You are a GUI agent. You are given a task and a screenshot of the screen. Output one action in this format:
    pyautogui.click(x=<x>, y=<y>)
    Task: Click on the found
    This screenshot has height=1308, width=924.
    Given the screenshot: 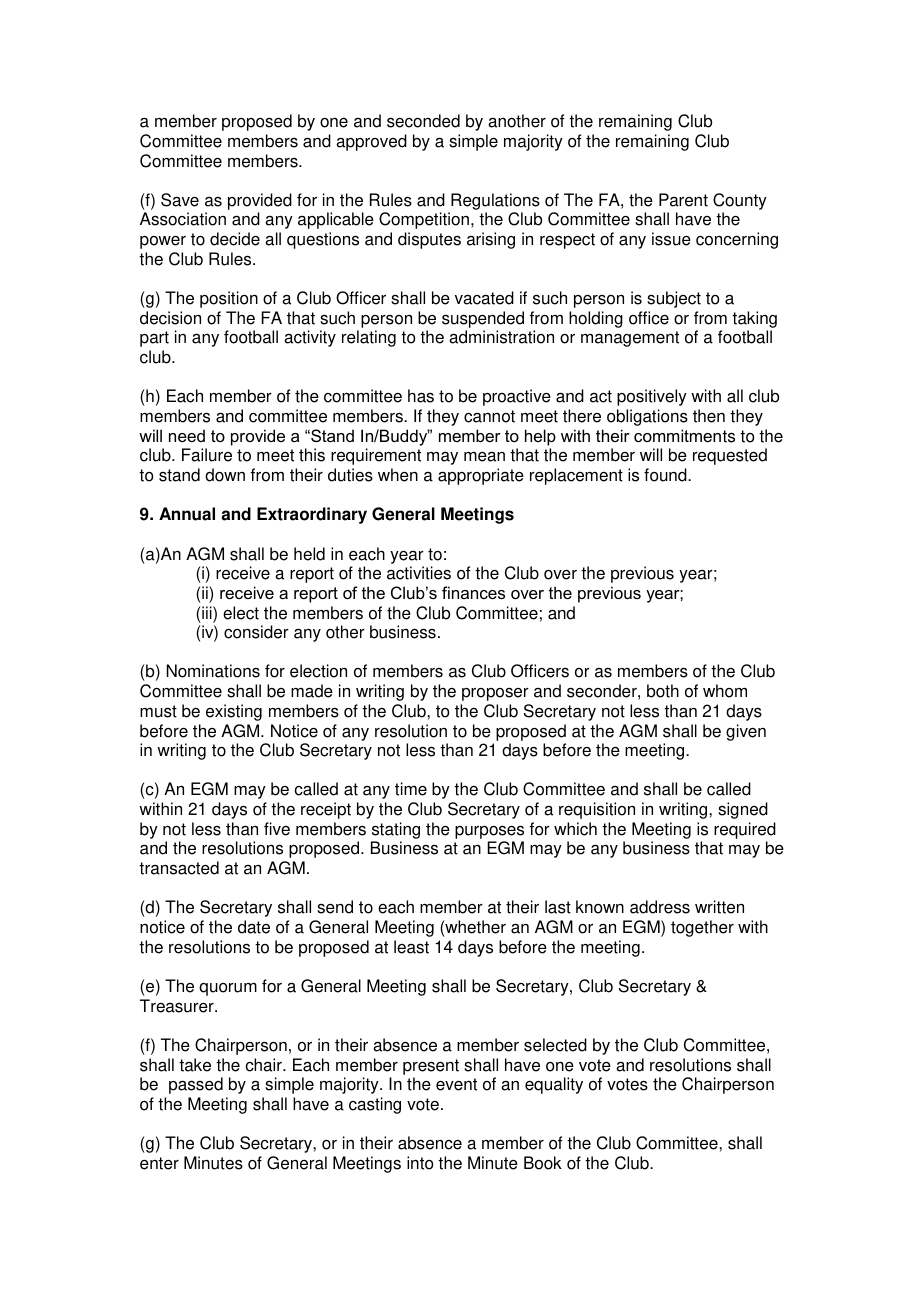 What is the action you would take?
    pyautogui.click(x=666, y=475)
